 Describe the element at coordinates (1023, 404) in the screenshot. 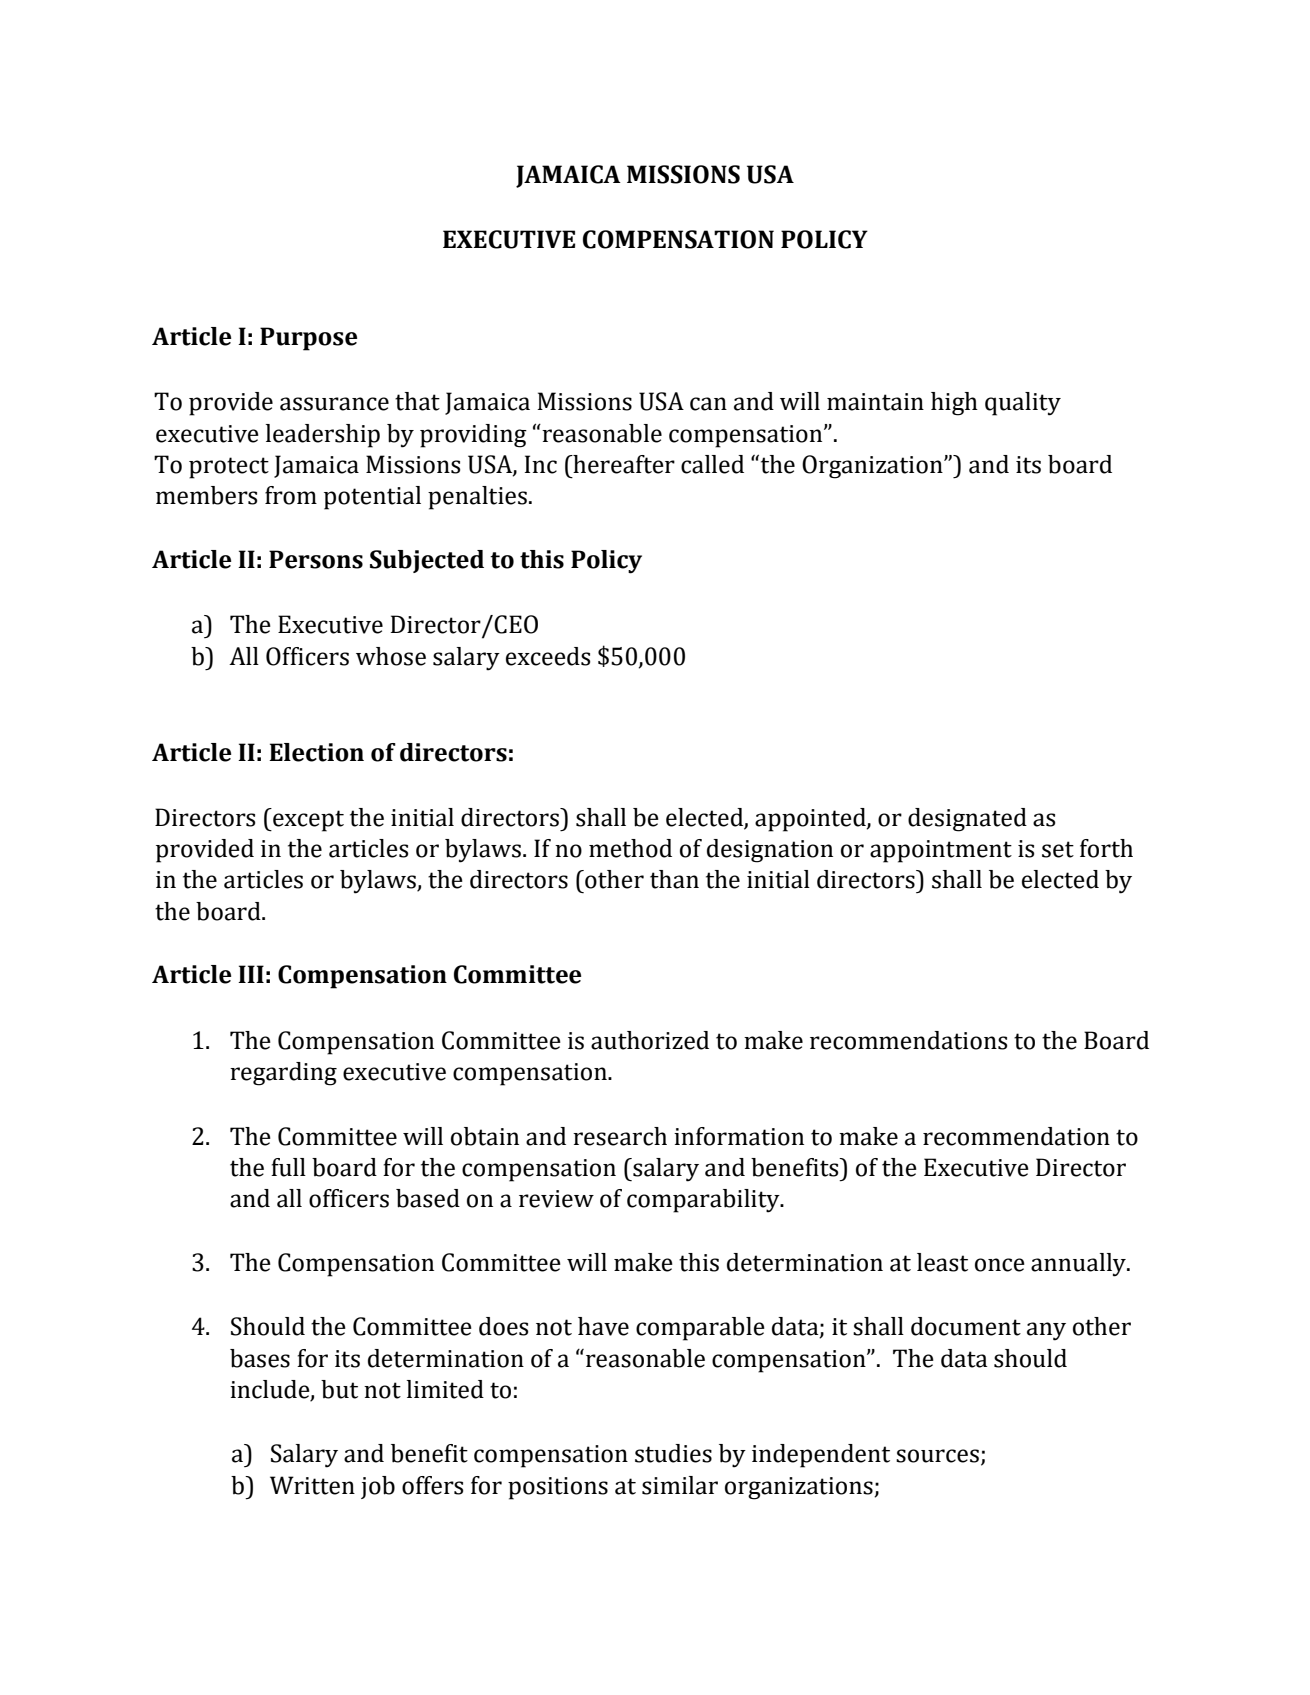

I see `quality` at that location.
